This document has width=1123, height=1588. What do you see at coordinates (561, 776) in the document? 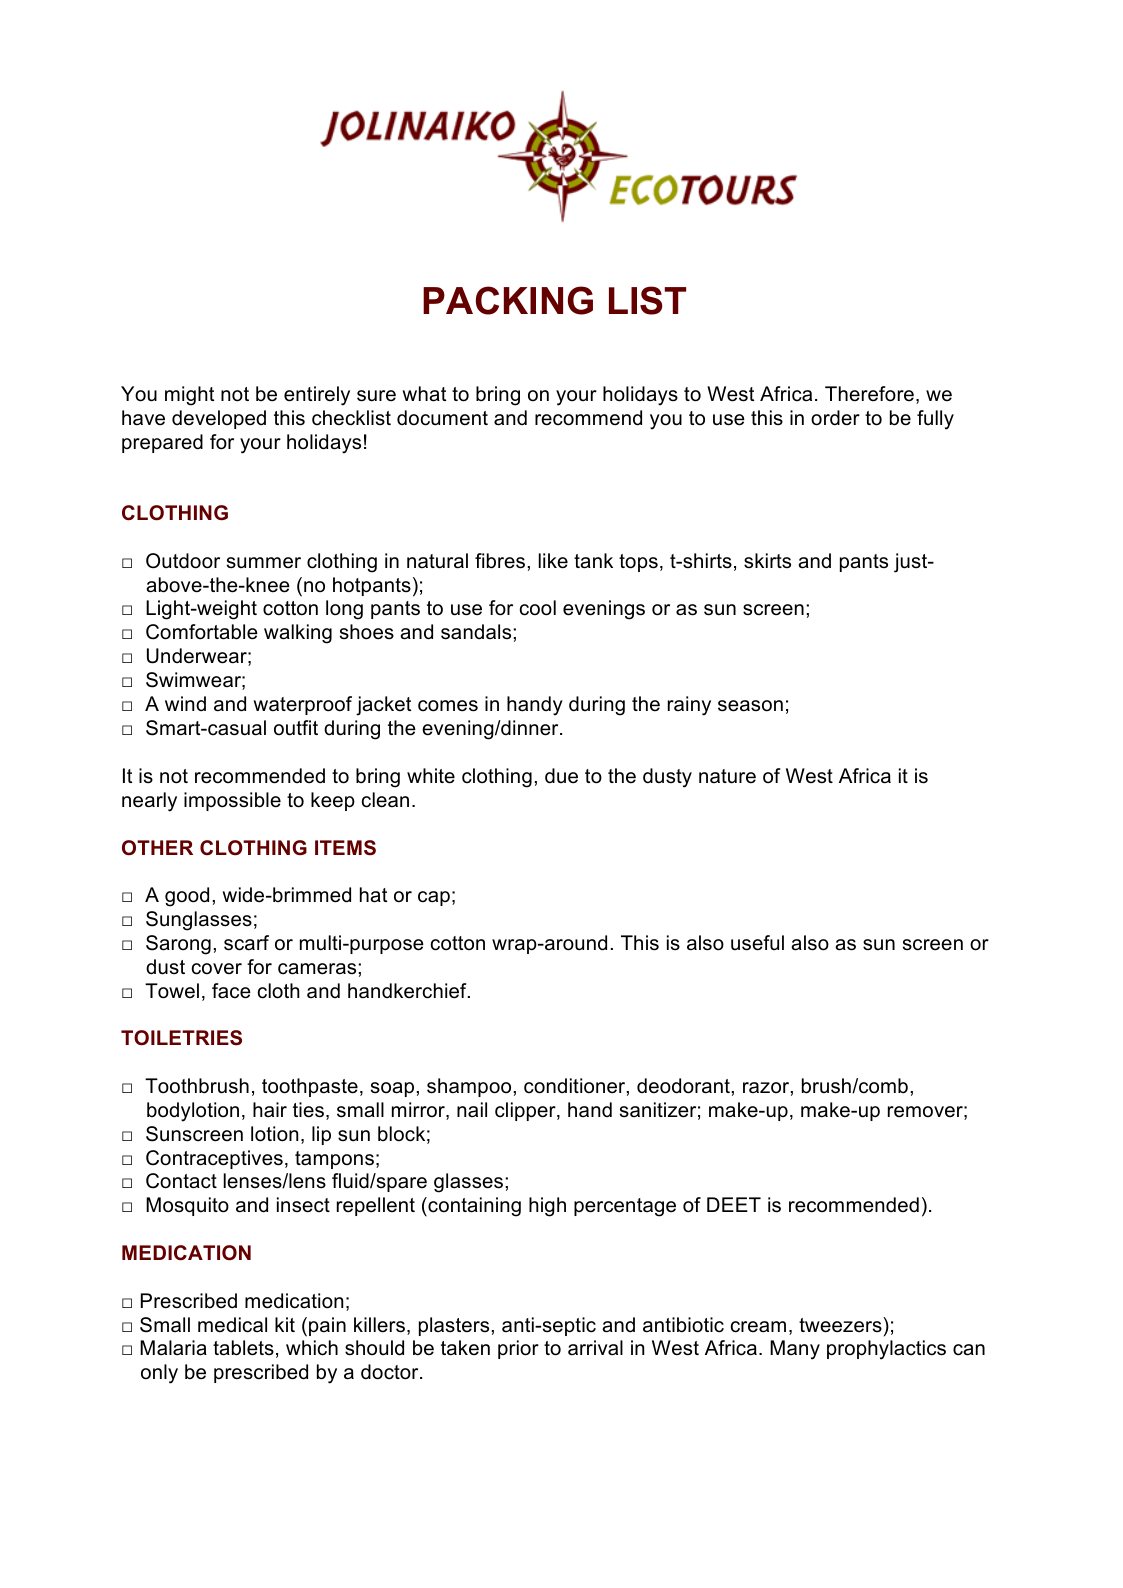
I see `due` at bounding box center [561, 776].
